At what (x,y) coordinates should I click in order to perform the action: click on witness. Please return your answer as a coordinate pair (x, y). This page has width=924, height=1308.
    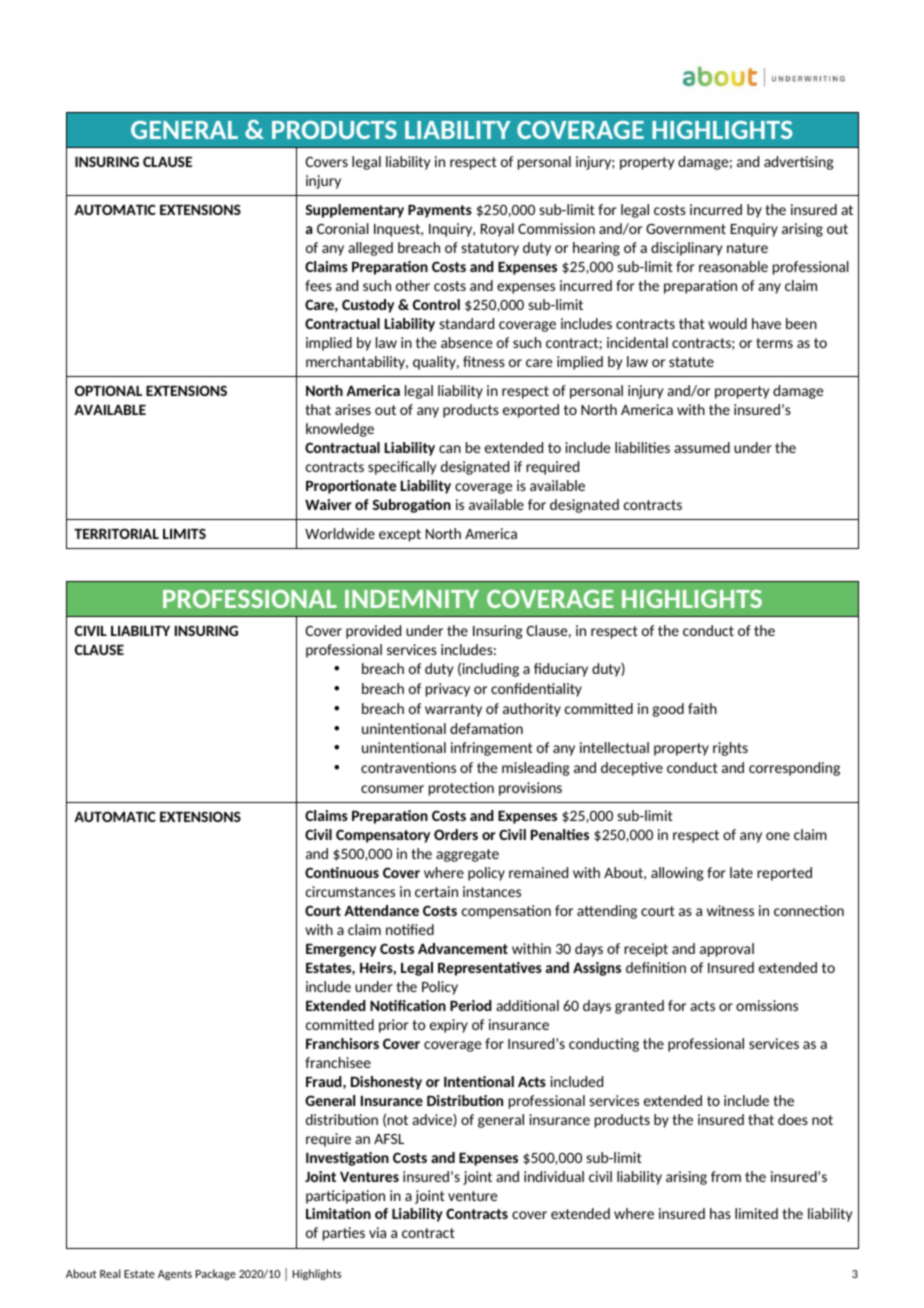
    Looking at the image, I should click on (730, 910).
